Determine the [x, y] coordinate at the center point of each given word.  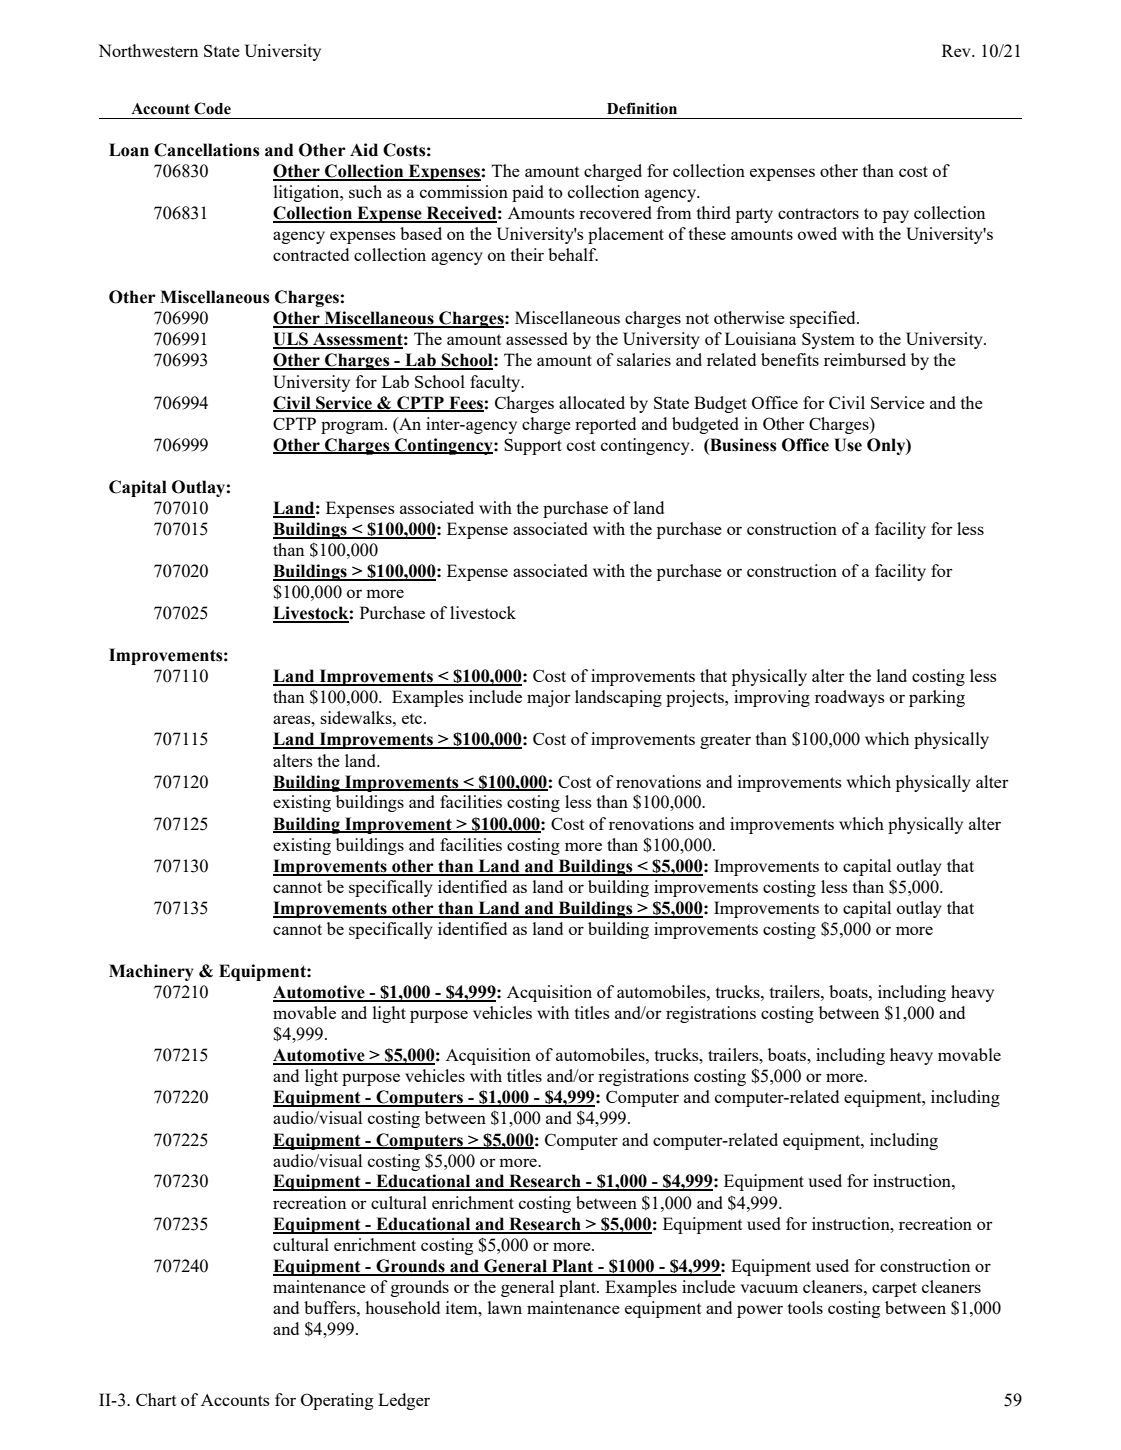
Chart [156, 1399]
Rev [957, 50]
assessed [537, 338]
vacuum [769, 1288]
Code [212, 108]
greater [725, 741]
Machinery [151, 972]
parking [937, 698]
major [549, 698]
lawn [505, 1307]
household [402, 1307]
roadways [850, 698]
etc [413, 718]
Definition [642, 108]
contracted [311, 254]
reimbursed [865, 359]
